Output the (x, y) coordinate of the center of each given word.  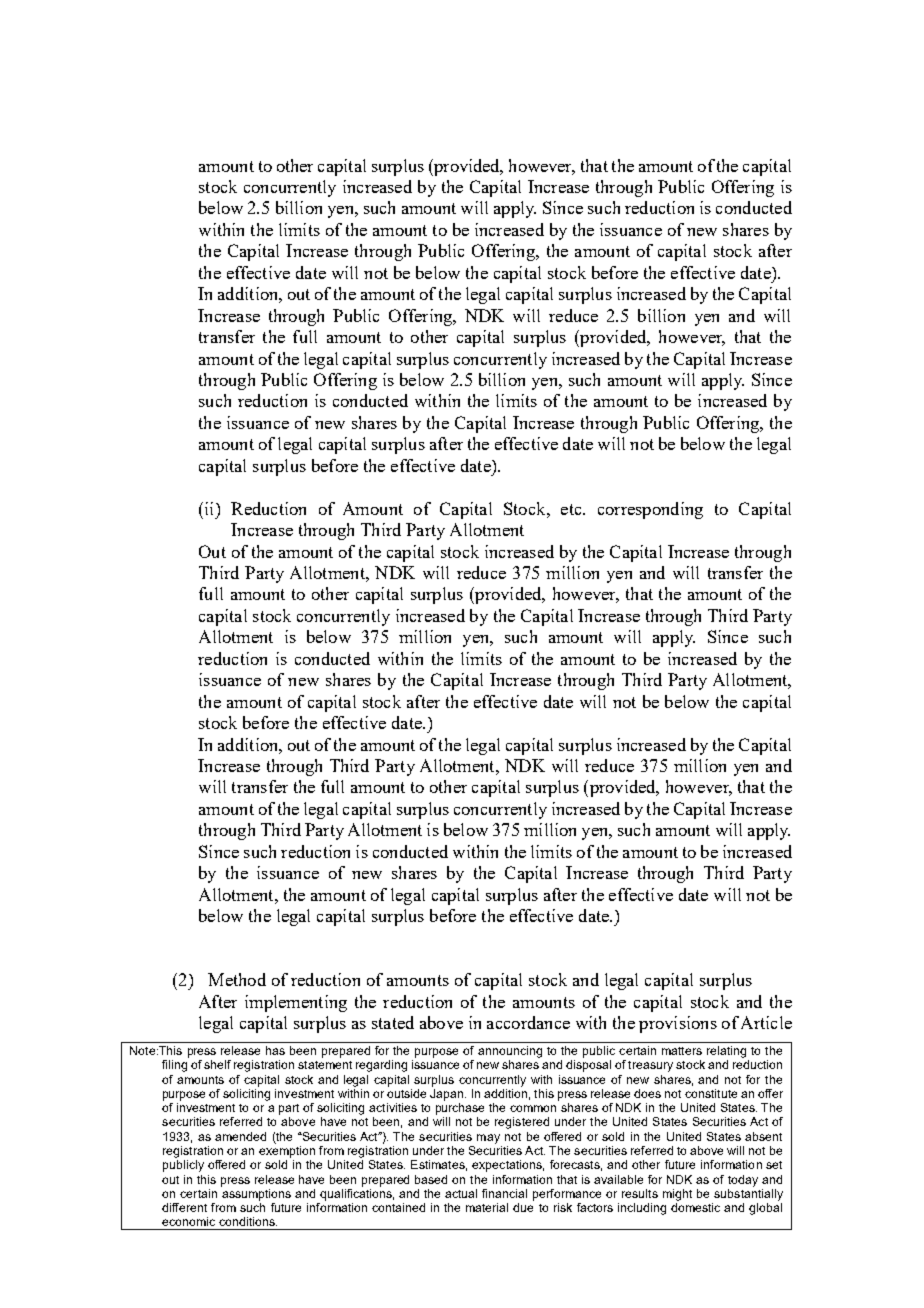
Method (237, 979)
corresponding (650, 510)
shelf (217, 1064)
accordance (528, 1022)
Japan (448, 1093)
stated (393, 1022)
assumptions (256, 1193)
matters (682, 1051)
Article (766, 1022)
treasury (650, 1066)
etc (572, 509)
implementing (296, 1003)
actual (461, 1193)
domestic (695, 1207)
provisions (678, 1024)
